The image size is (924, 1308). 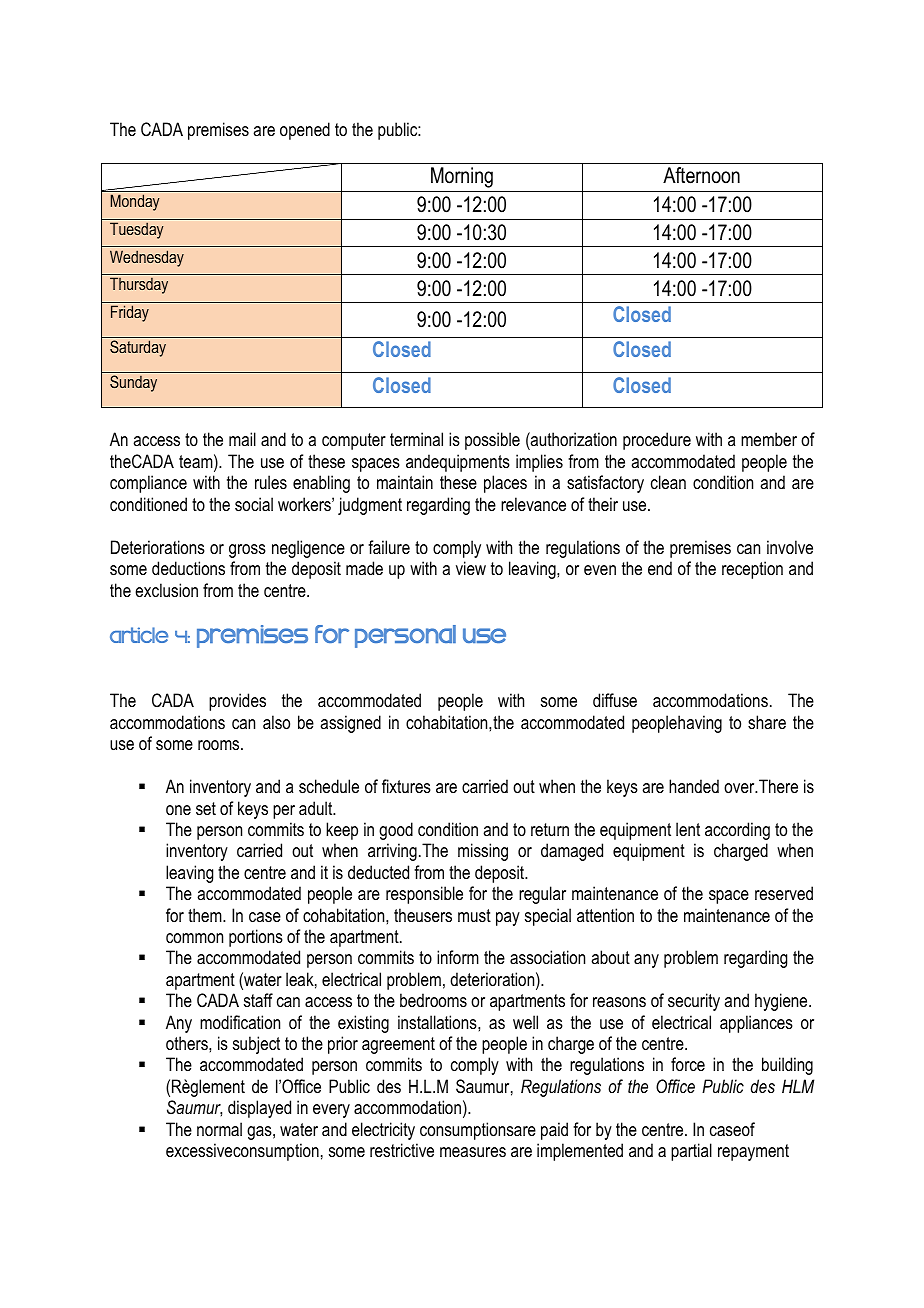 I want to click on procedure, so click(x=657, y=441).
